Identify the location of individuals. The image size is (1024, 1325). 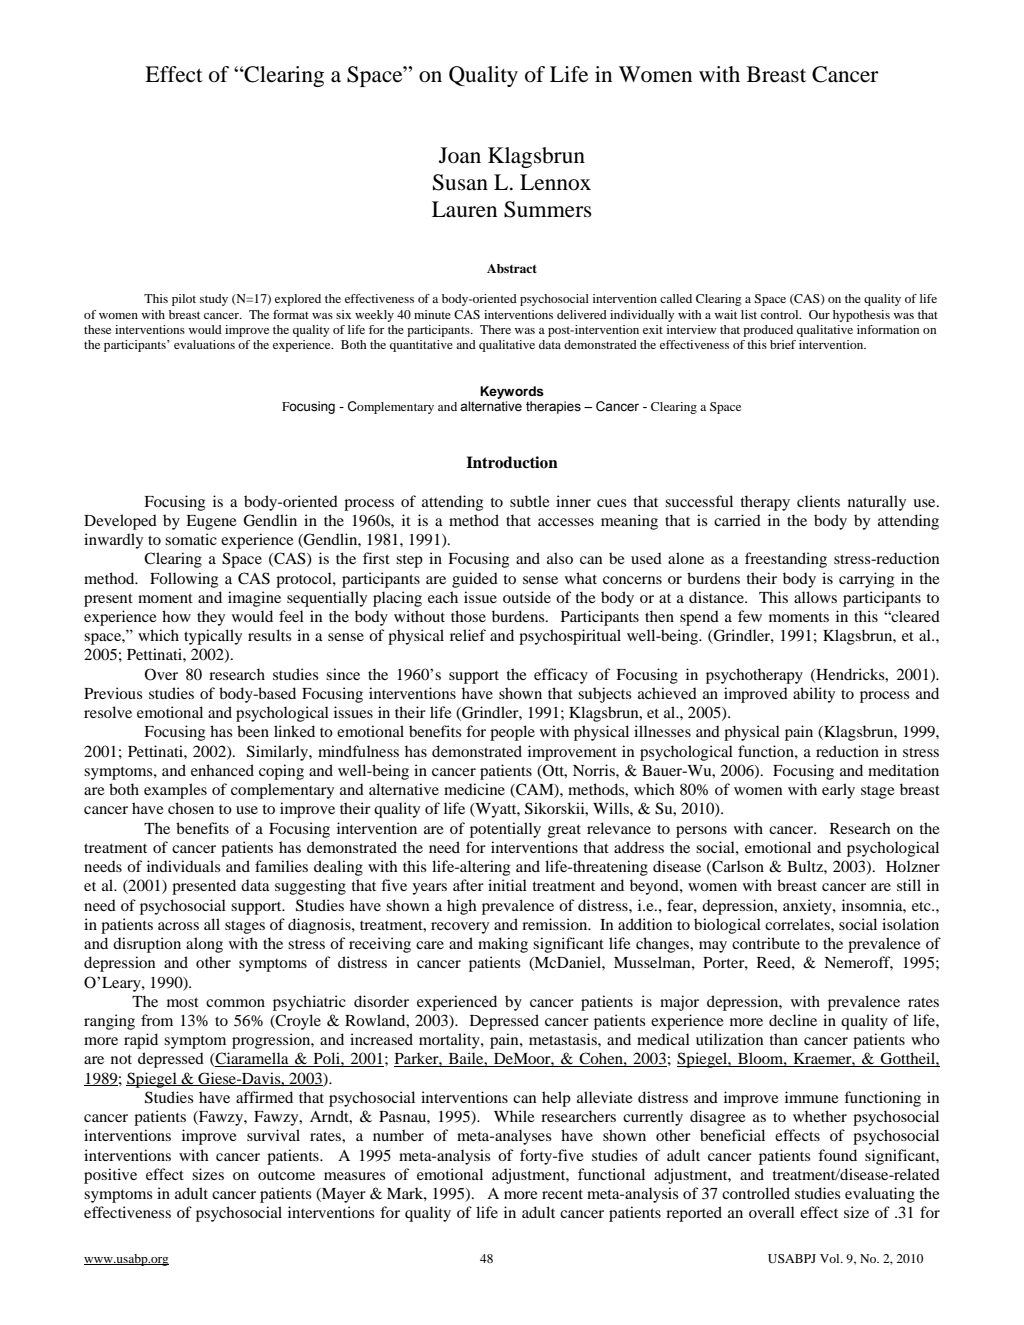
(184, 866).
